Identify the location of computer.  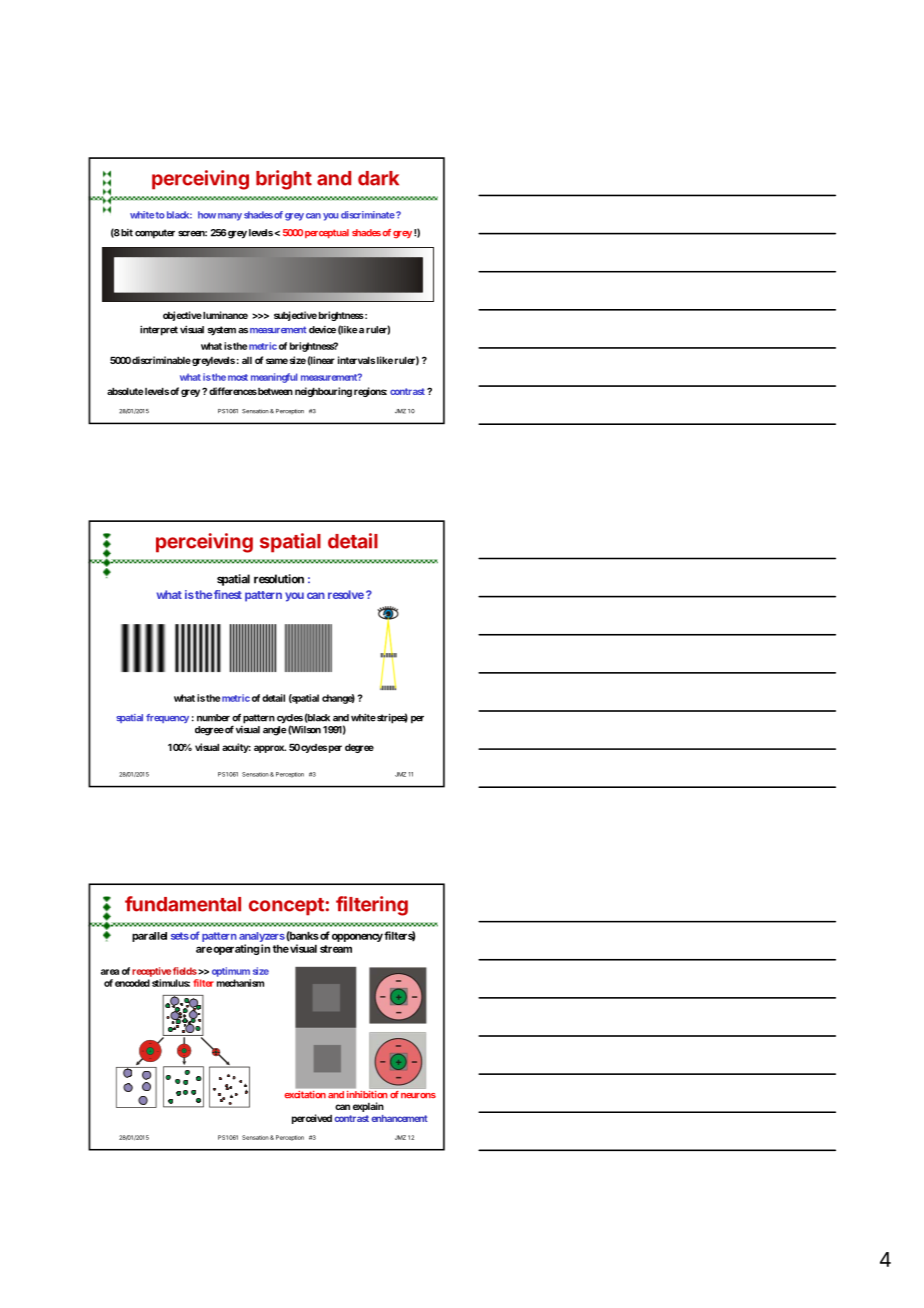
(155, 234).
